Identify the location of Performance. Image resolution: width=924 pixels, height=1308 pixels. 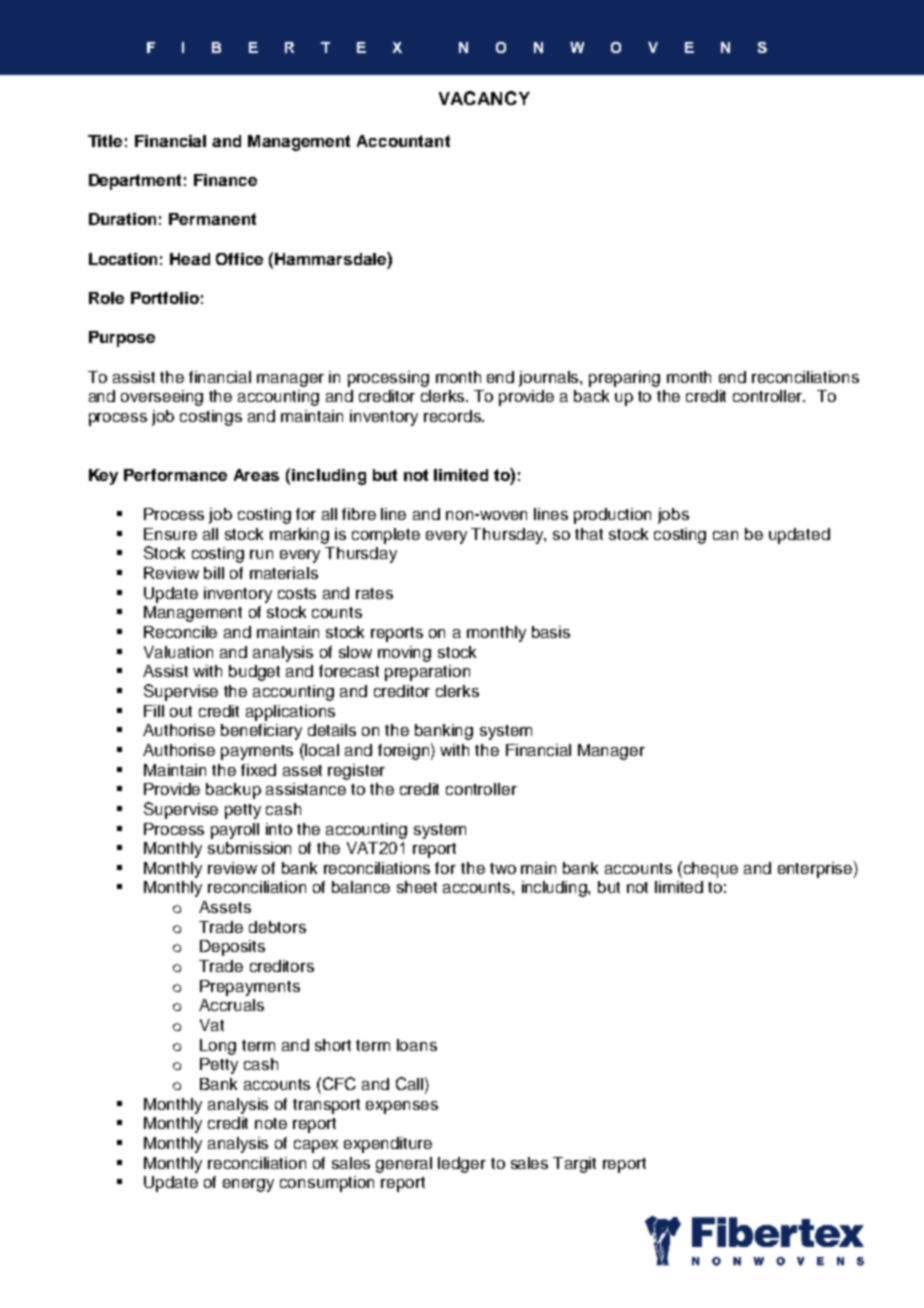
(175, 475).
